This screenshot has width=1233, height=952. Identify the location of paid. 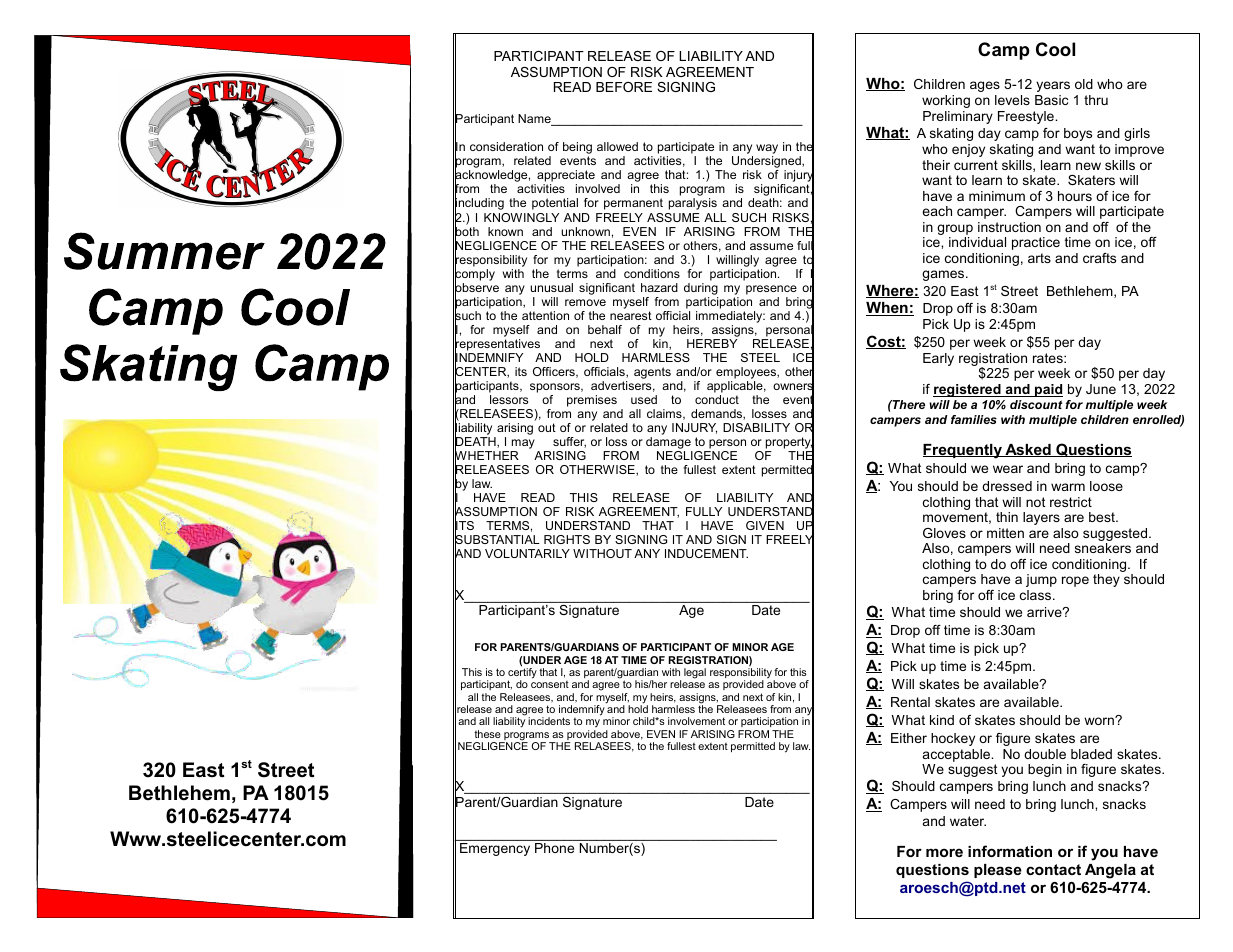
(1048, 390).
